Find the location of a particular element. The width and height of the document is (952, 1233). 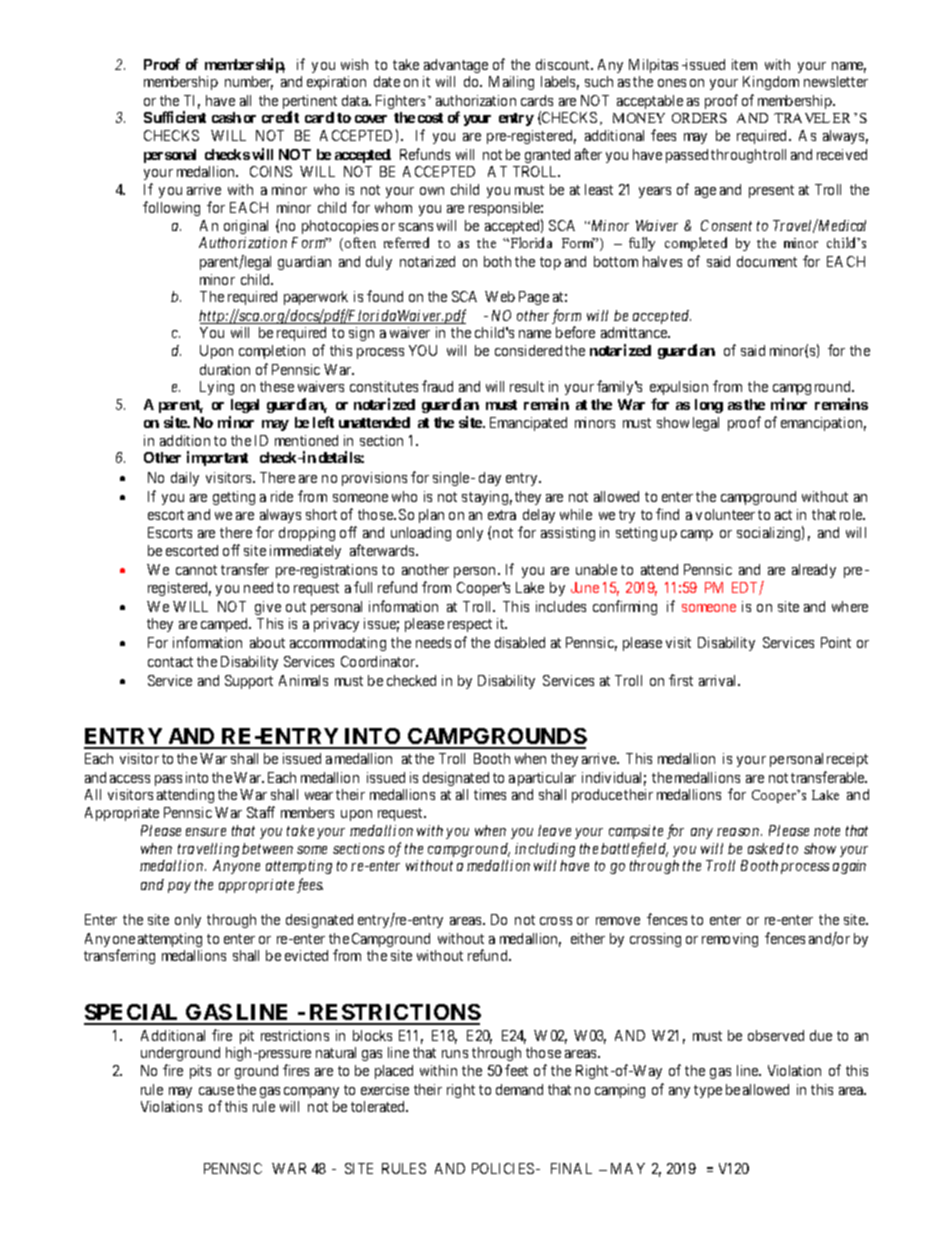

times is located at coordinates (490, 794).
